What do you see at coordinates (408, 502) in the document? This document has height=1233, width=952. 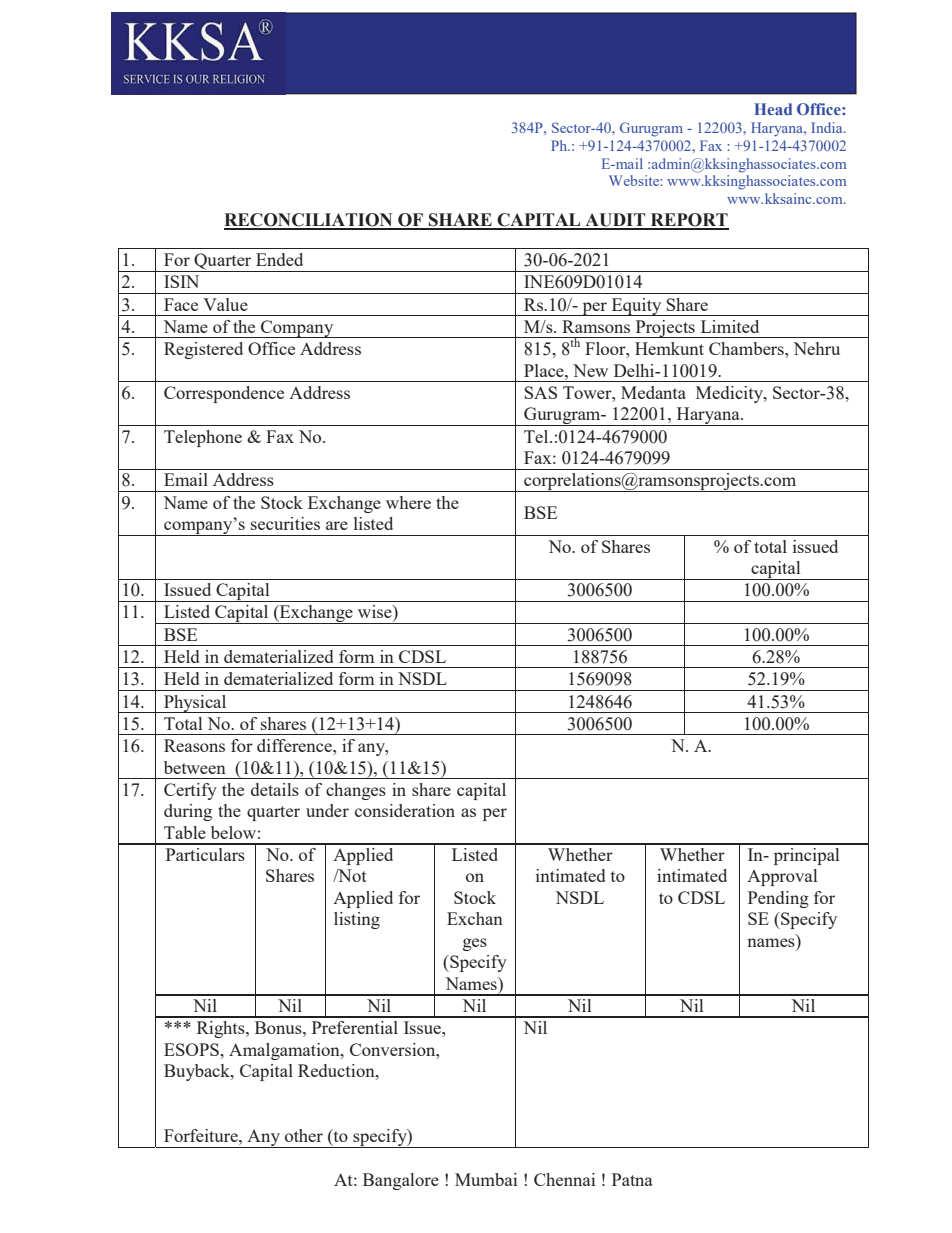 I see `where` at bounding box center [408, 502].
